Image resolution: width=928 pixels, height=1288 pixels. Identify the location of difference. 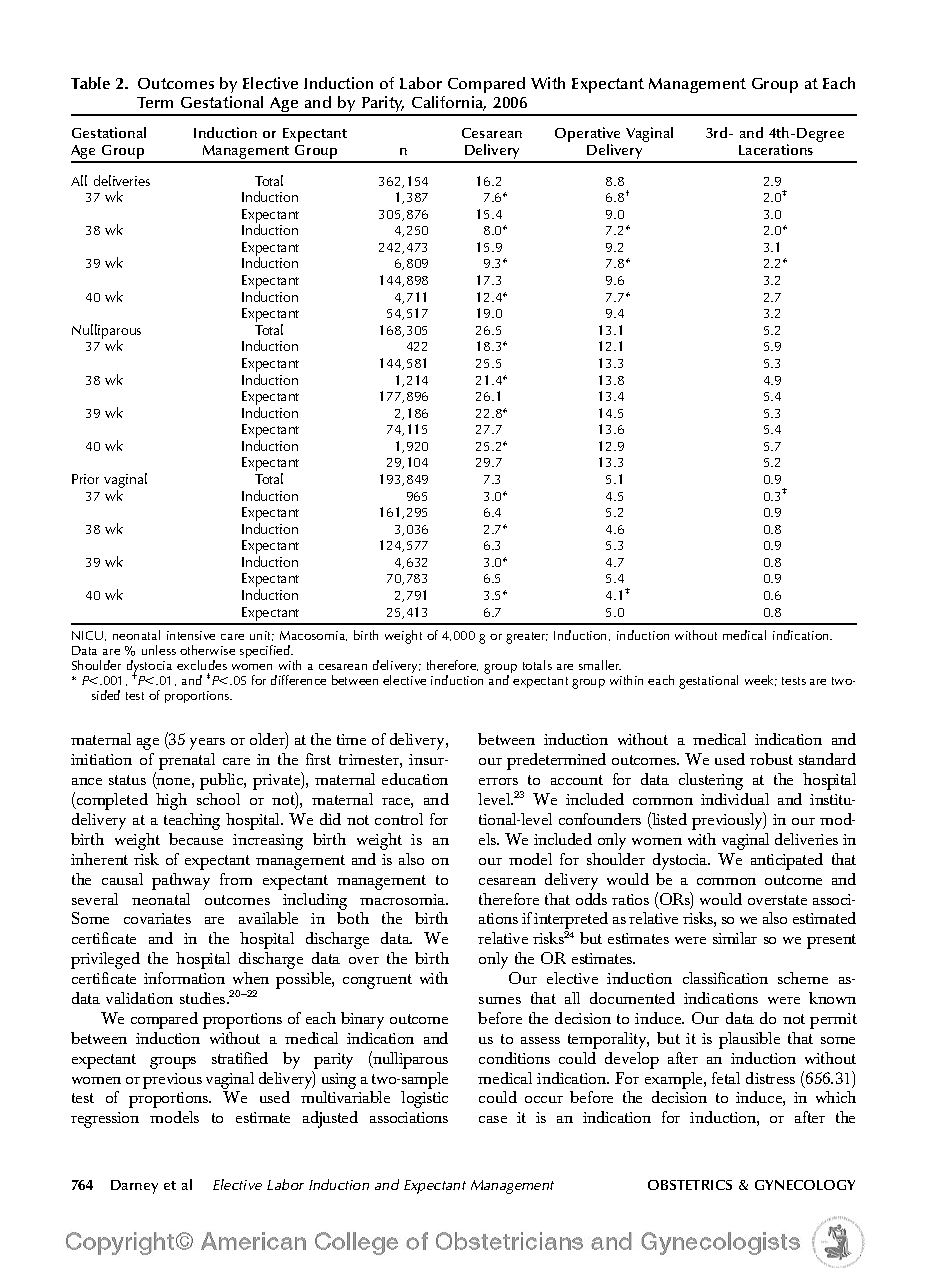
(298, 680).
